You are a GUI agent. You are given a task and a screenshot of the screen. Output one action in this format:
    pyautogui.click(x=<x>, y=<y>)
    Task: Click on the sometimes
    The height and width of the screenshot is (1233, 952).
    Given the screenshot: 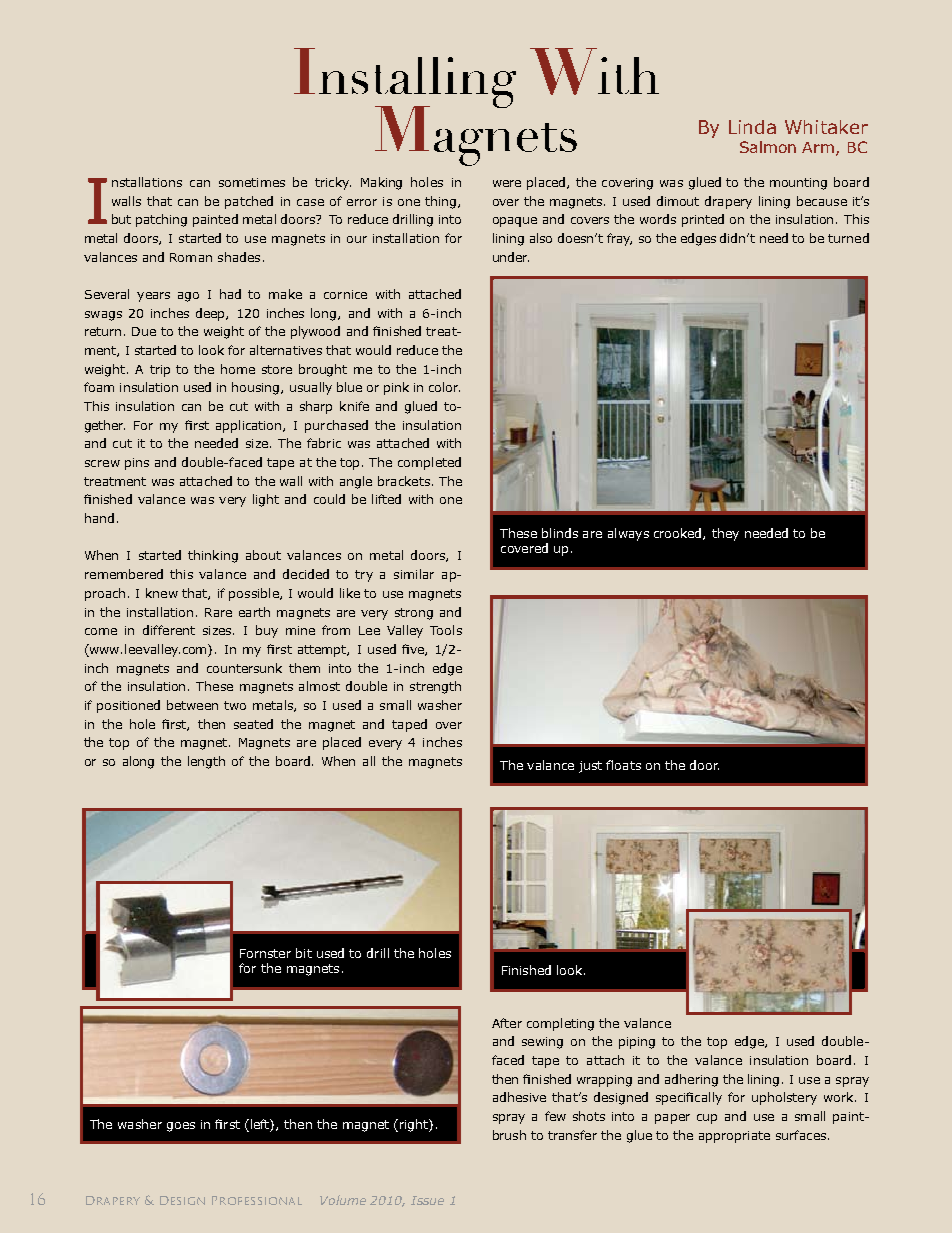 What is the action you would take?
    pyautogui.click(x=252, y=182)
